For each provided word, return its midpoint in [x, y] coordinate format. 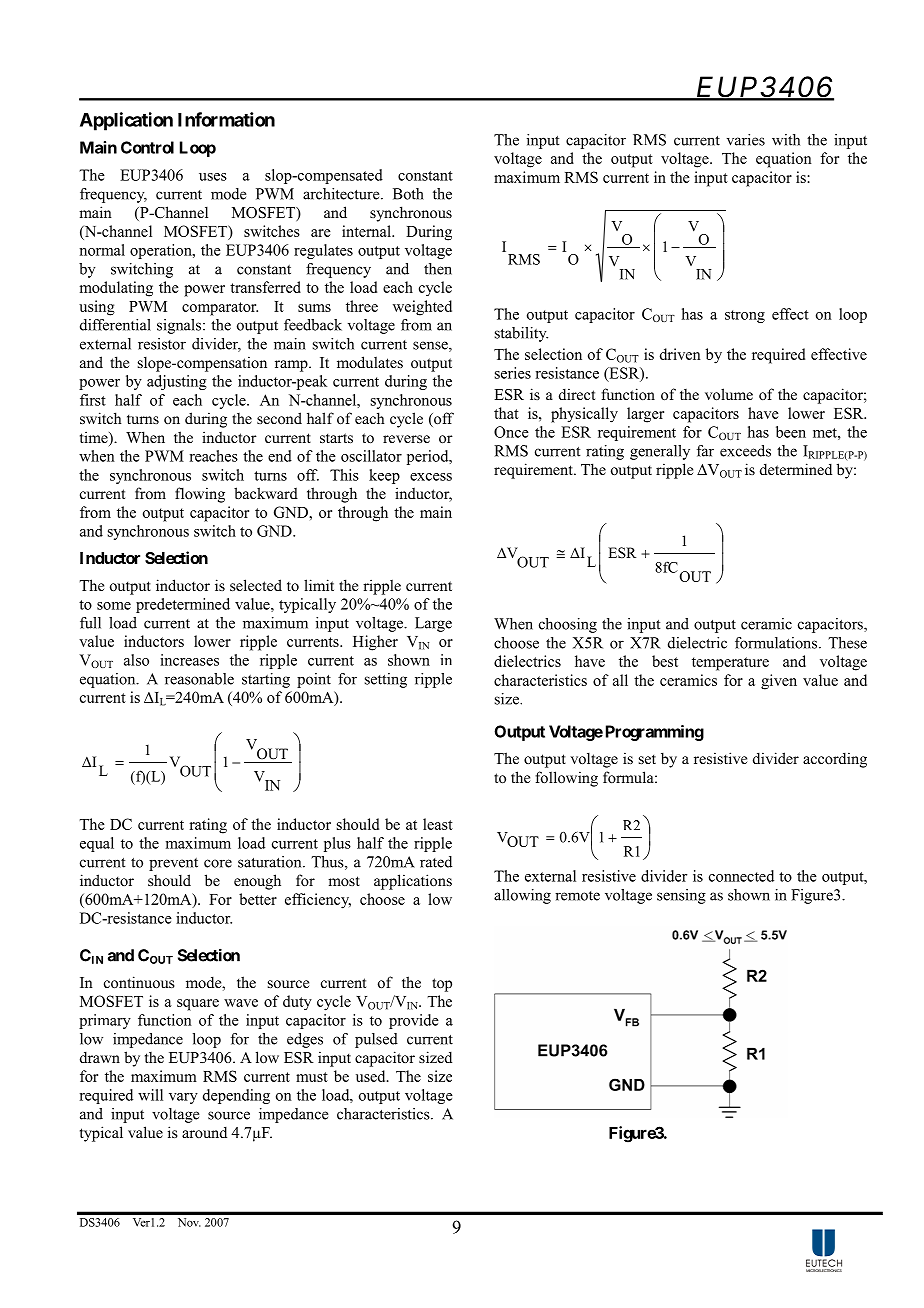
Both [408, 194]
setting [386, 680]
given [779, 682]
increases [189, 660]
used [372, 1076]
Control [147, 147]
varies [746, 140]
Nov [189, 1222]
